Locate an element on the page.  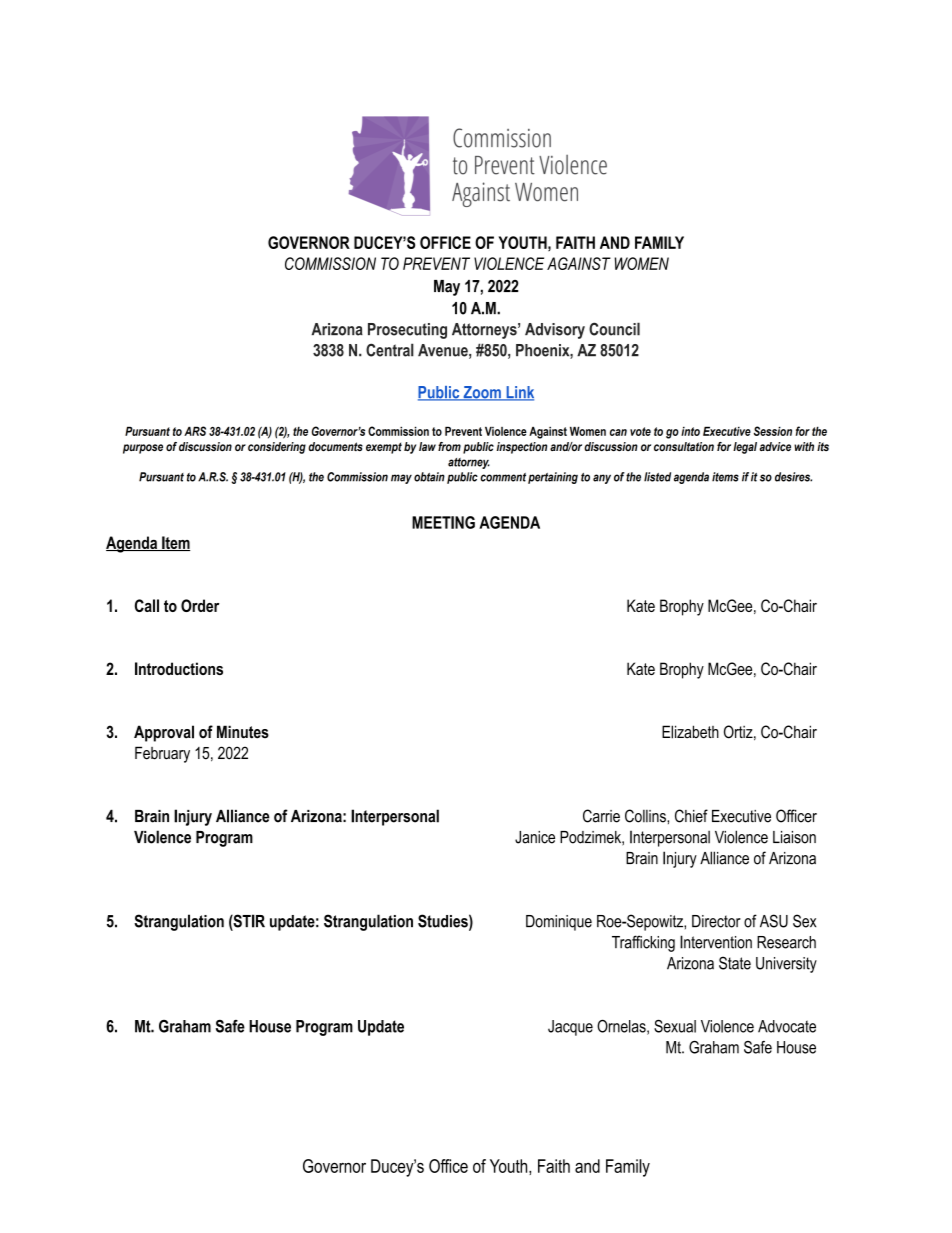
Liaison is located at coordinates (794, 837).
